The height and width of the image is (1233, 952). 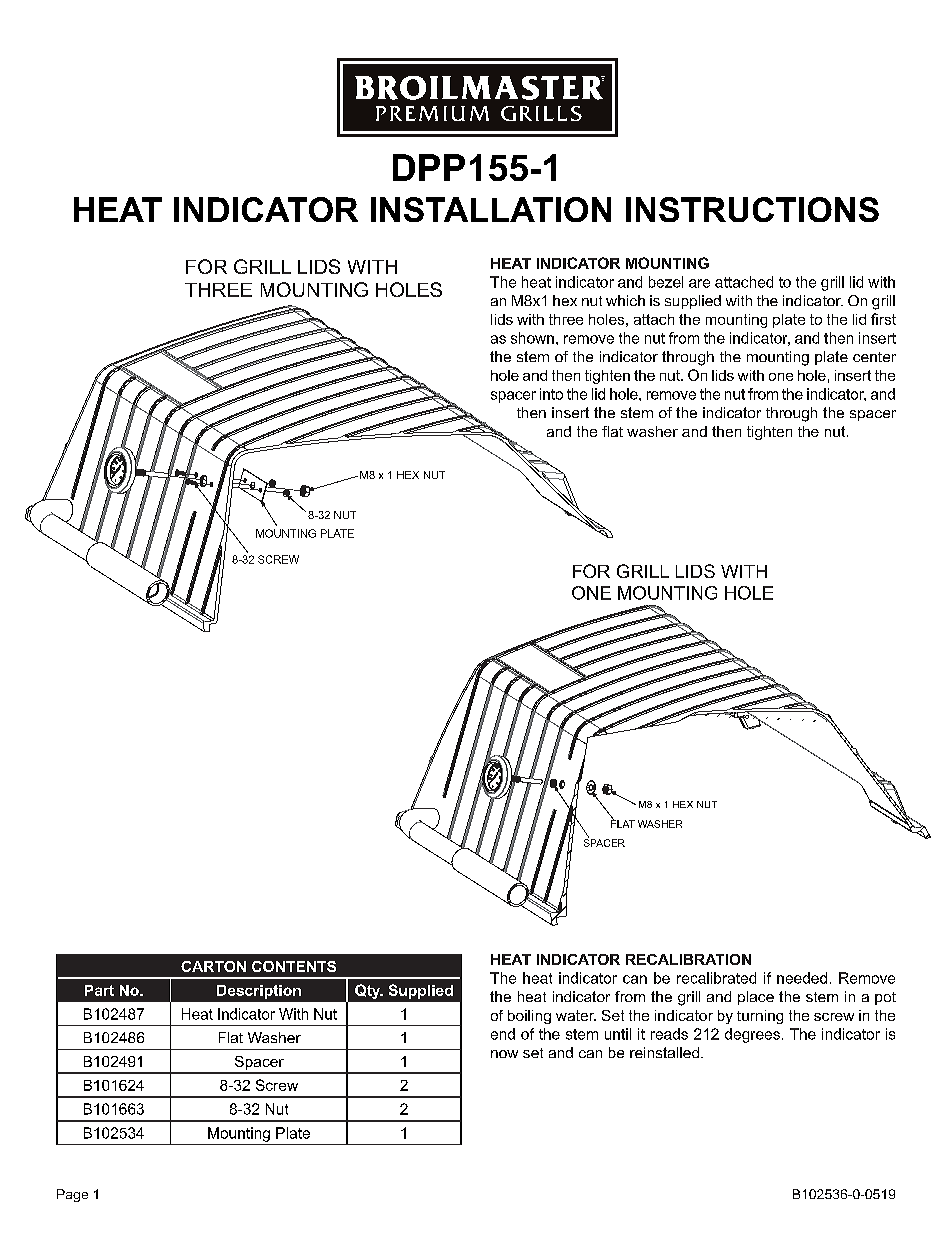 What do you see at coordinates (532, 338) in the image?
I see `shown` at bounding box center [532, 338].
